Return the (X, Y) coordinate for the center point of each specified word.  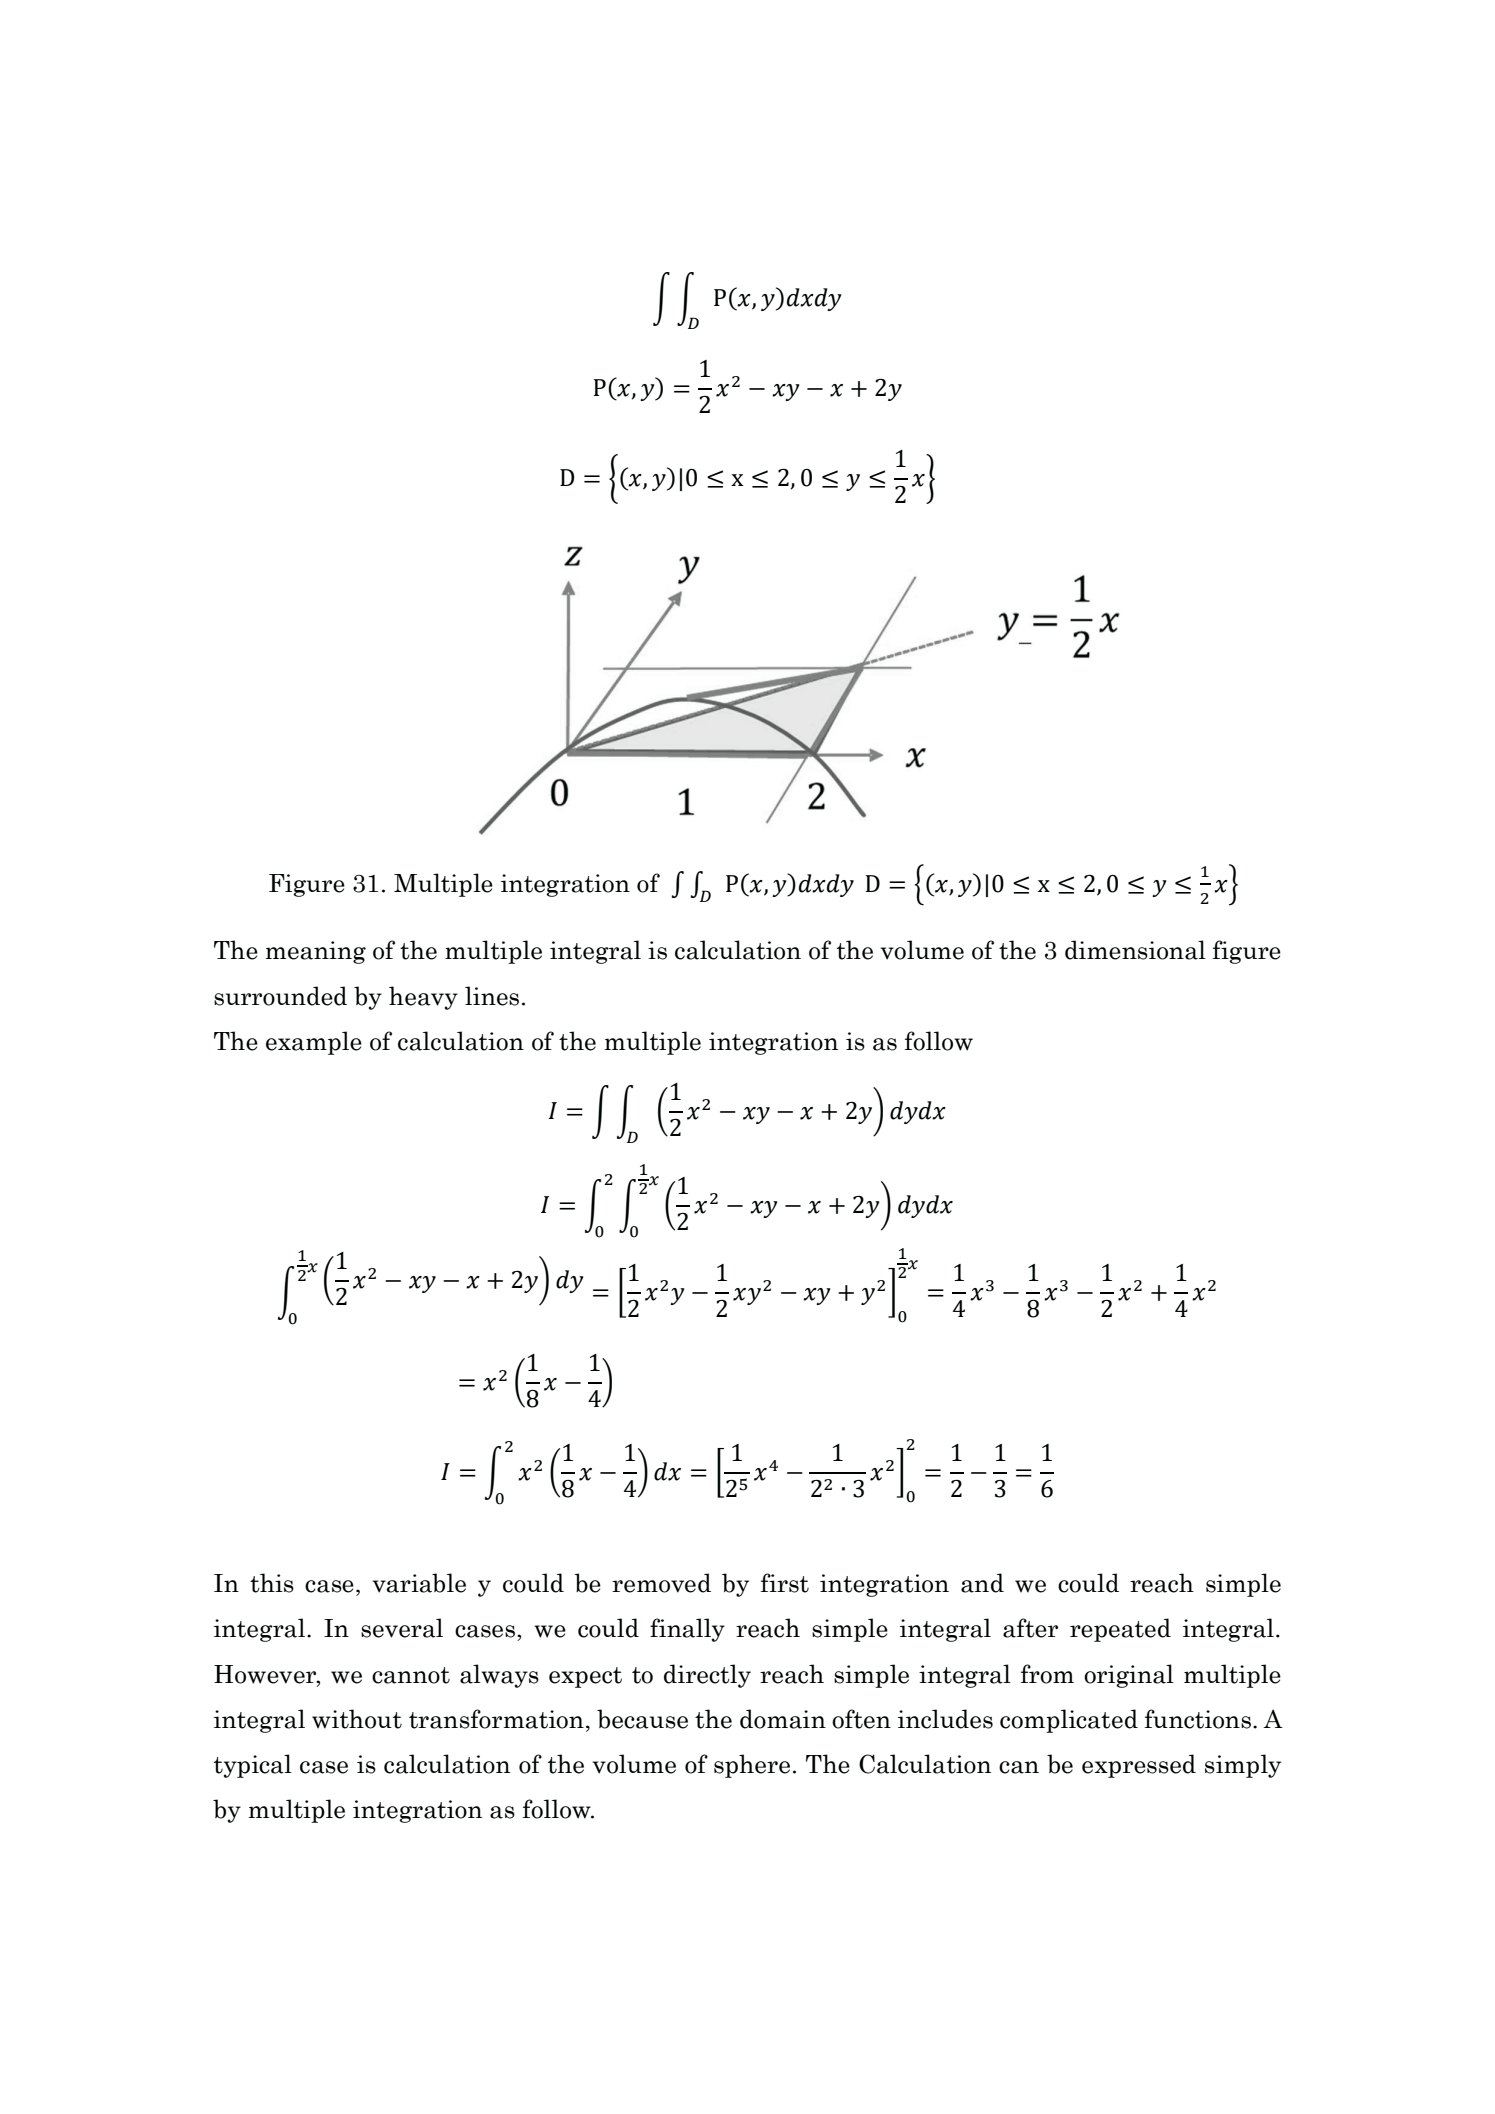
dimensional (1135, 950)
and (982, 1583)
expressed (1139, 1766)
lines (492, 996)
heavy (423, 998)
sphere (752, 1766)
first (785, 1583)
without (357, 1719)
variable (419, 1583)
